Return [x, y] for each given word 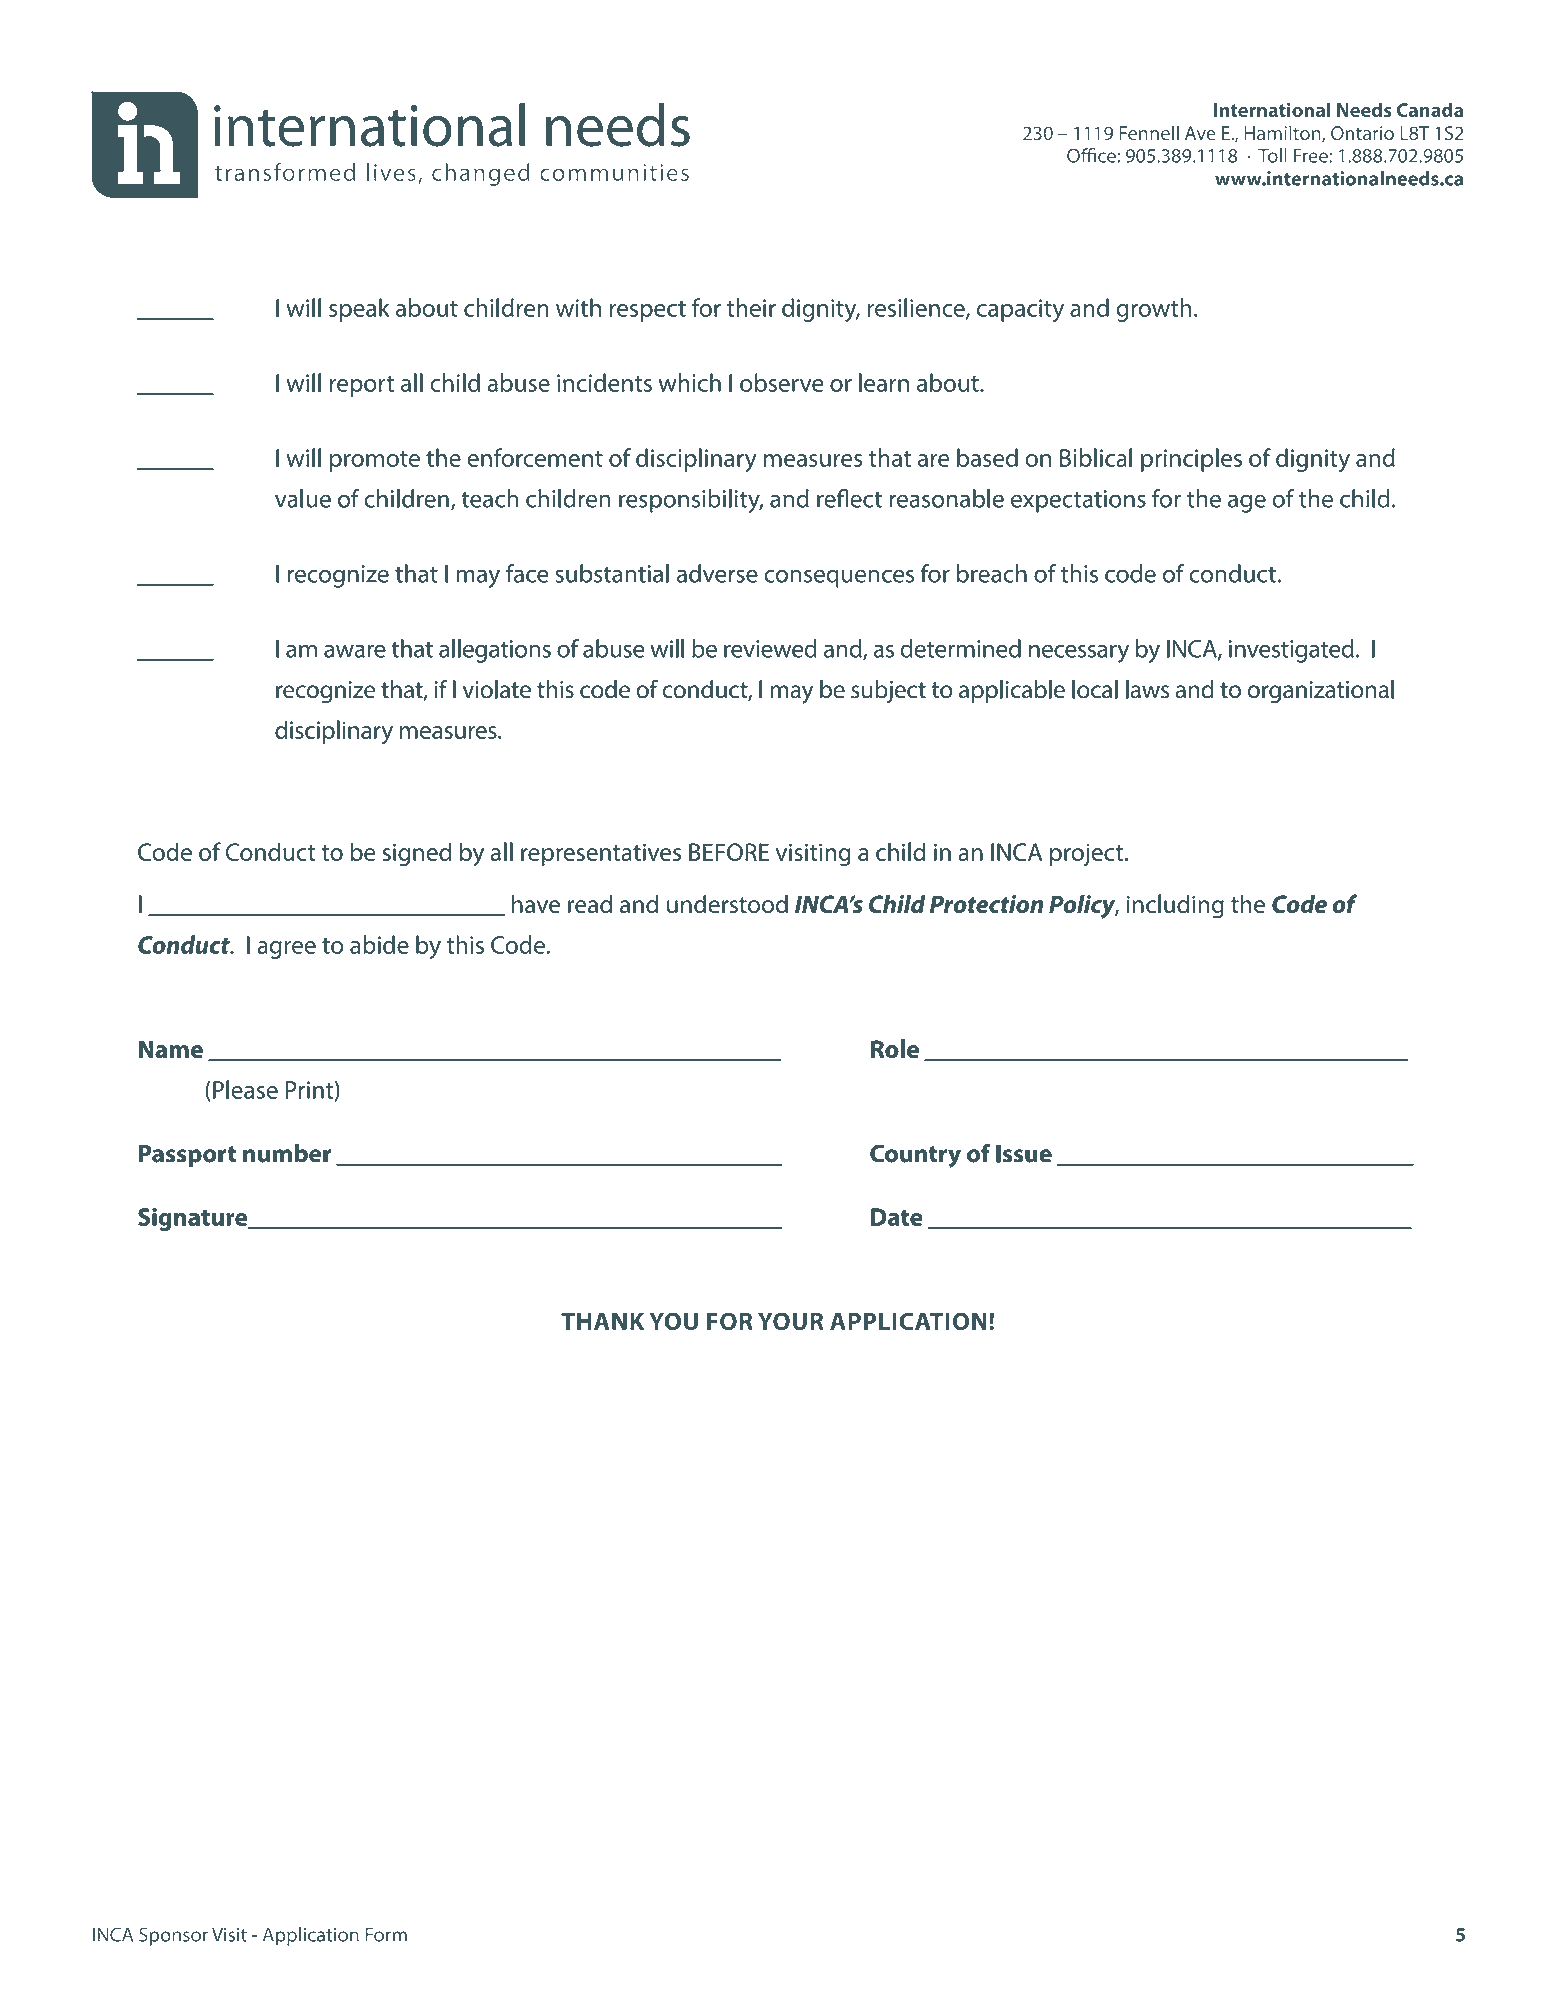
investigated [1291, 651]
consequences [839, 578]
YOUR [791, 1321]
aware [355, 651]
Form [386, 1935]
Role [895, 1048]
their [751, 307]
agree [286, 950]
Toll [1272, 155]
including [1175, 906]
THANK [602, 1321]
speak [359, 310]
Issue [1024, 1154]
